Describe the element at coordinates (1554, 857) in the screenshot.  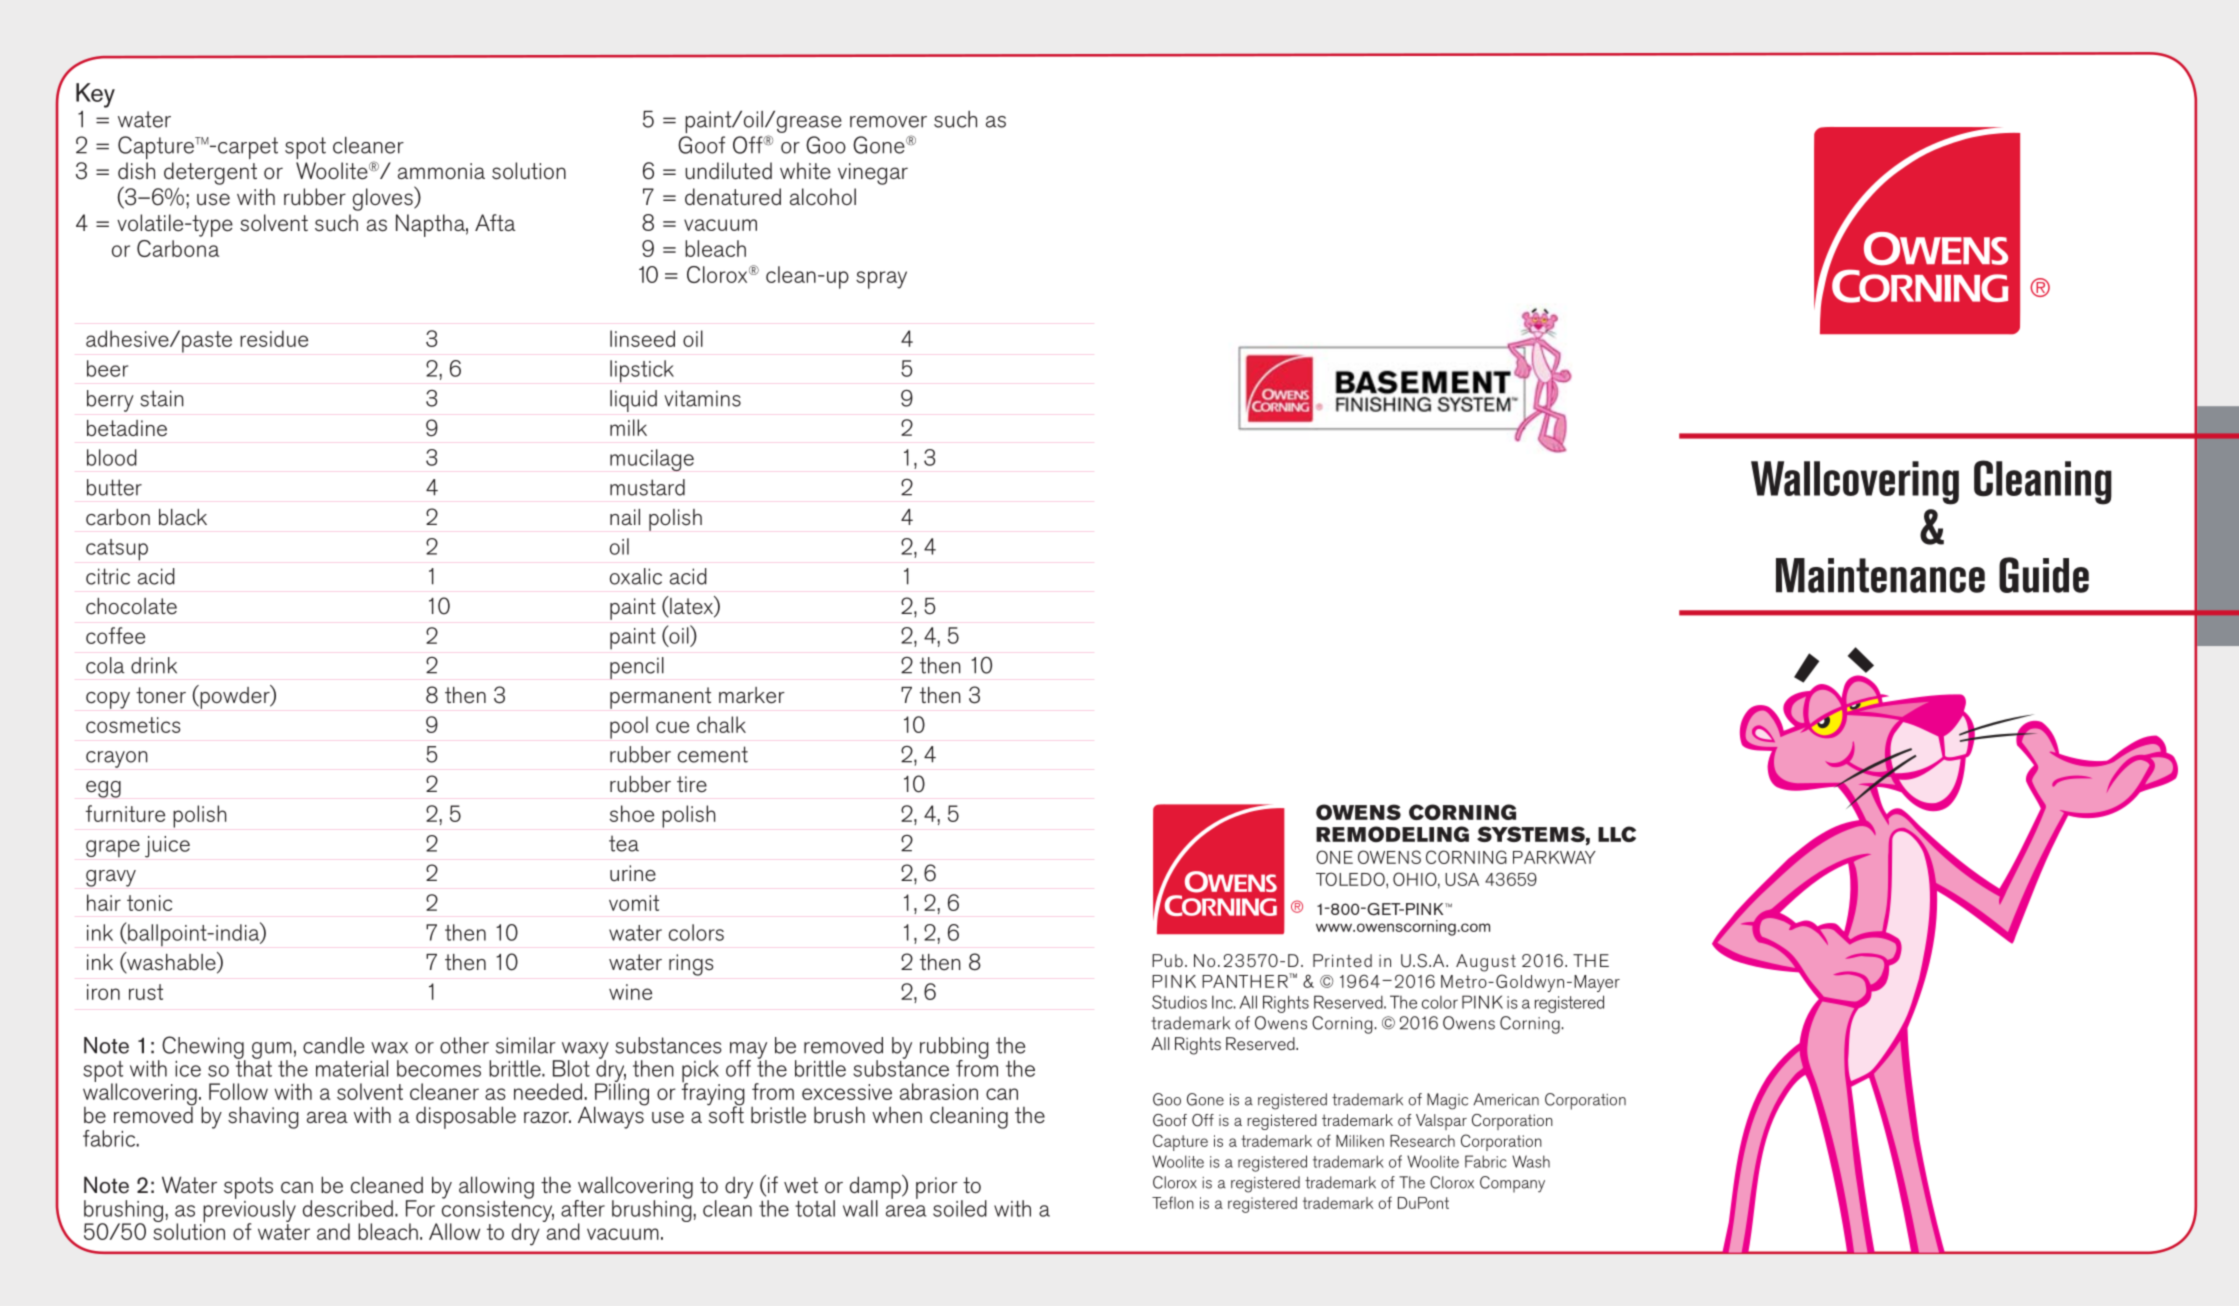
I see `PARKWAY` at that location.
